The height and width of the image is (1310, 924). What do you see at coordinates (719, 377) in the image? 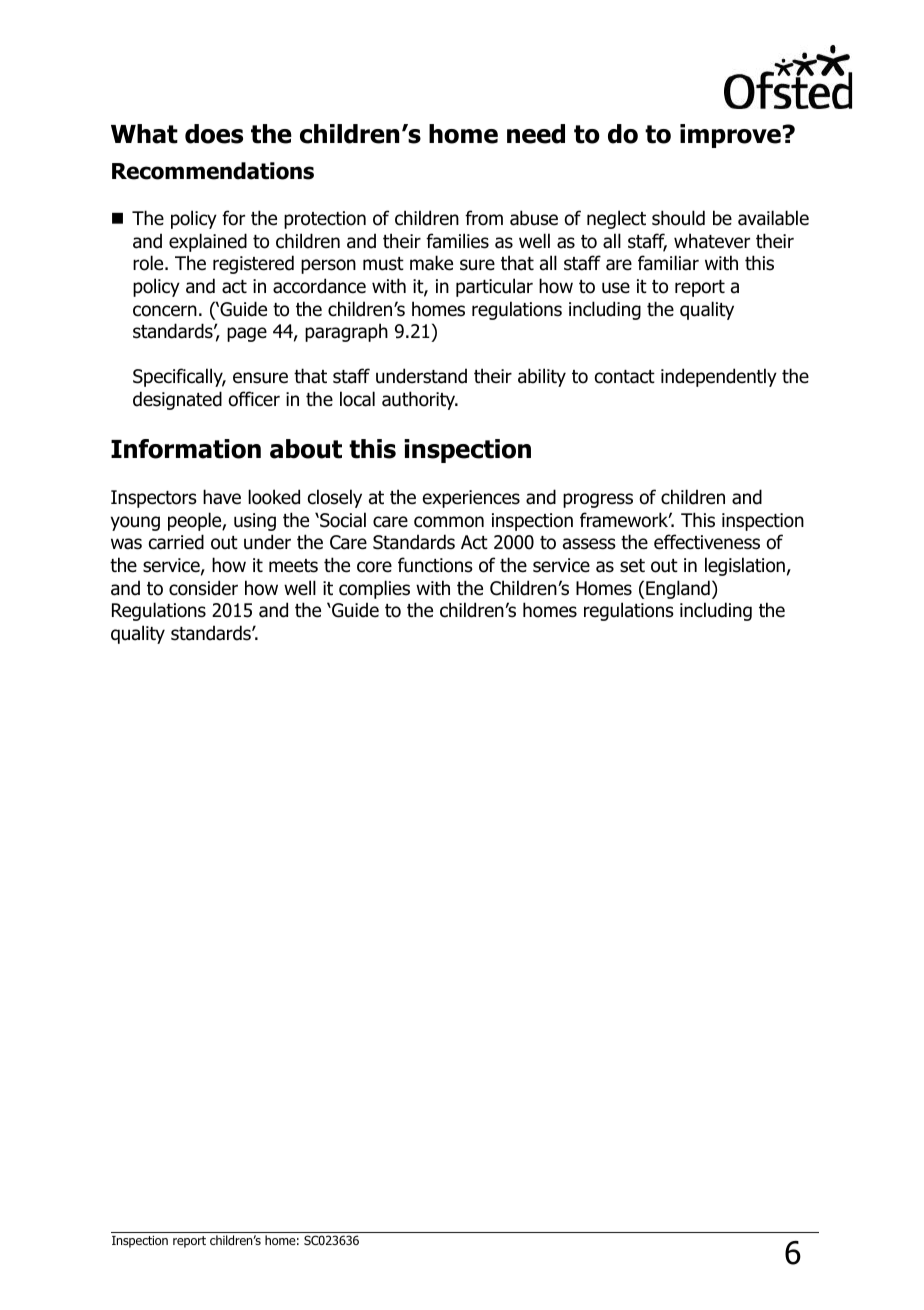
I see `independently` at bounding box center [719, 377].
